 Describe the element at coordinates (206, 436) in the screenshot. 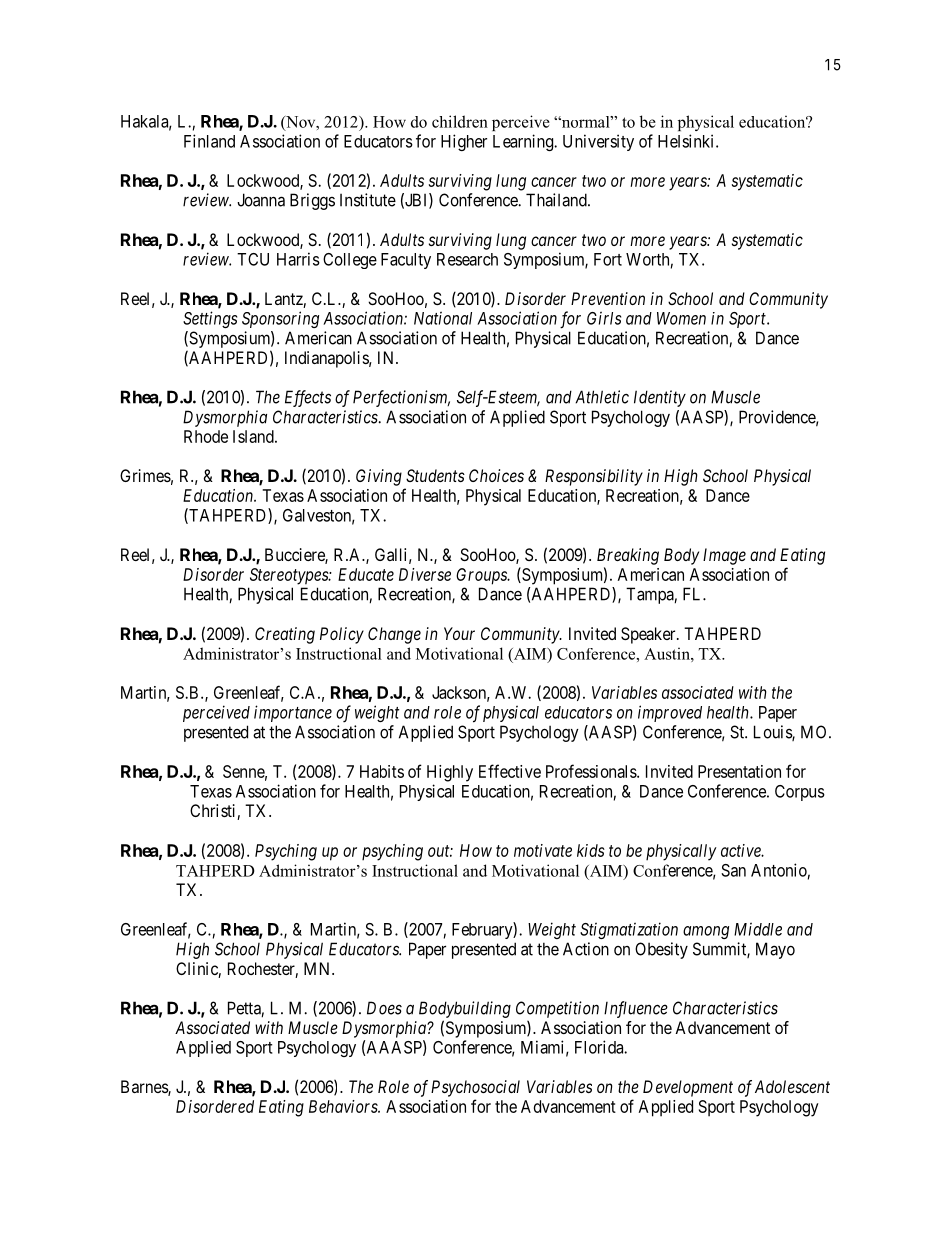

I see `Rhode` at that location.
